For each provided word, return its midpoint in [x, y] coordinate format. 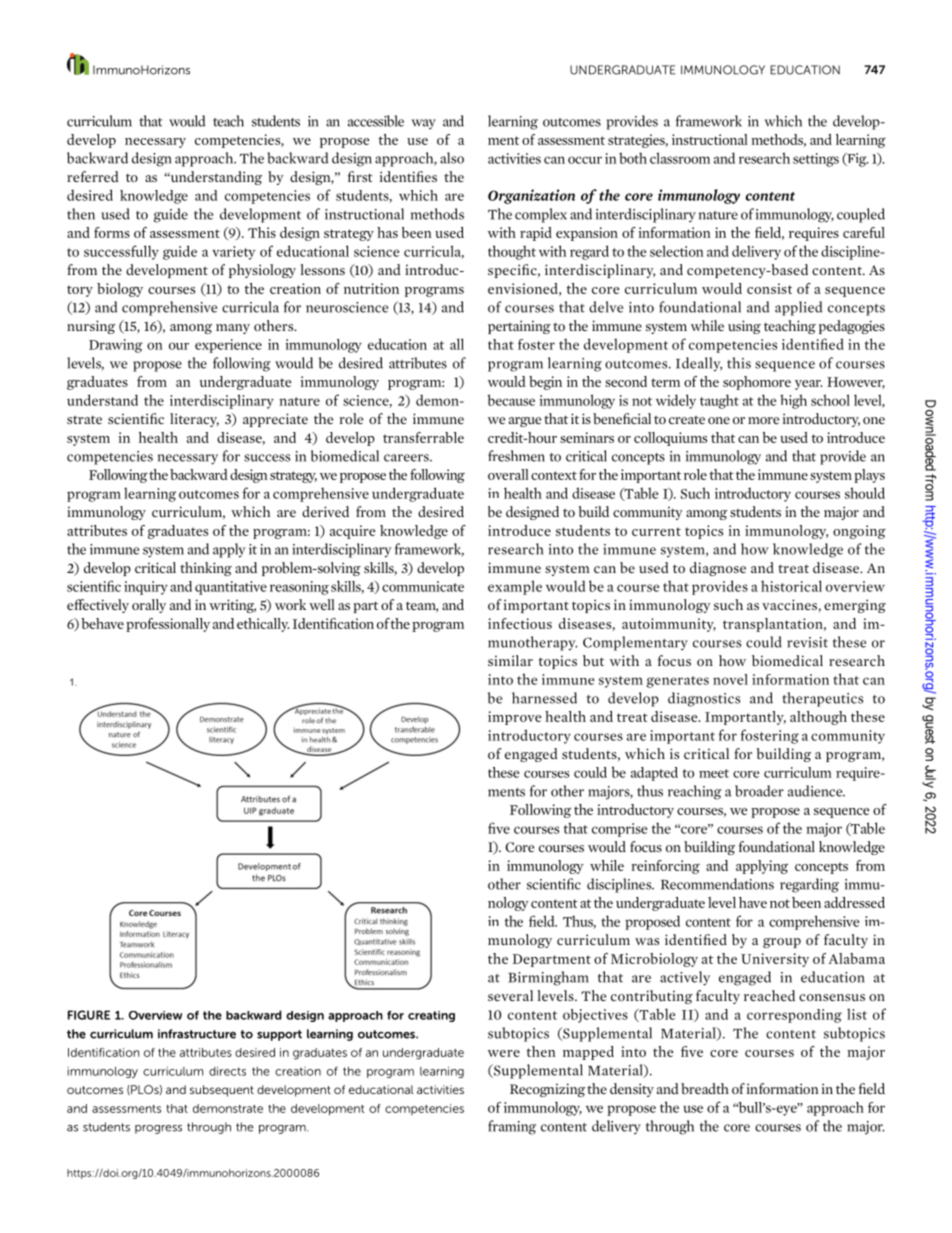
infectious [520, 623]
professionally [168, 625]
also [452, 158]
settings [816, 160]
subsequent [222, 1091]
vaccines [789, 604]
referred [93, 176]
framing [512, 1127]
